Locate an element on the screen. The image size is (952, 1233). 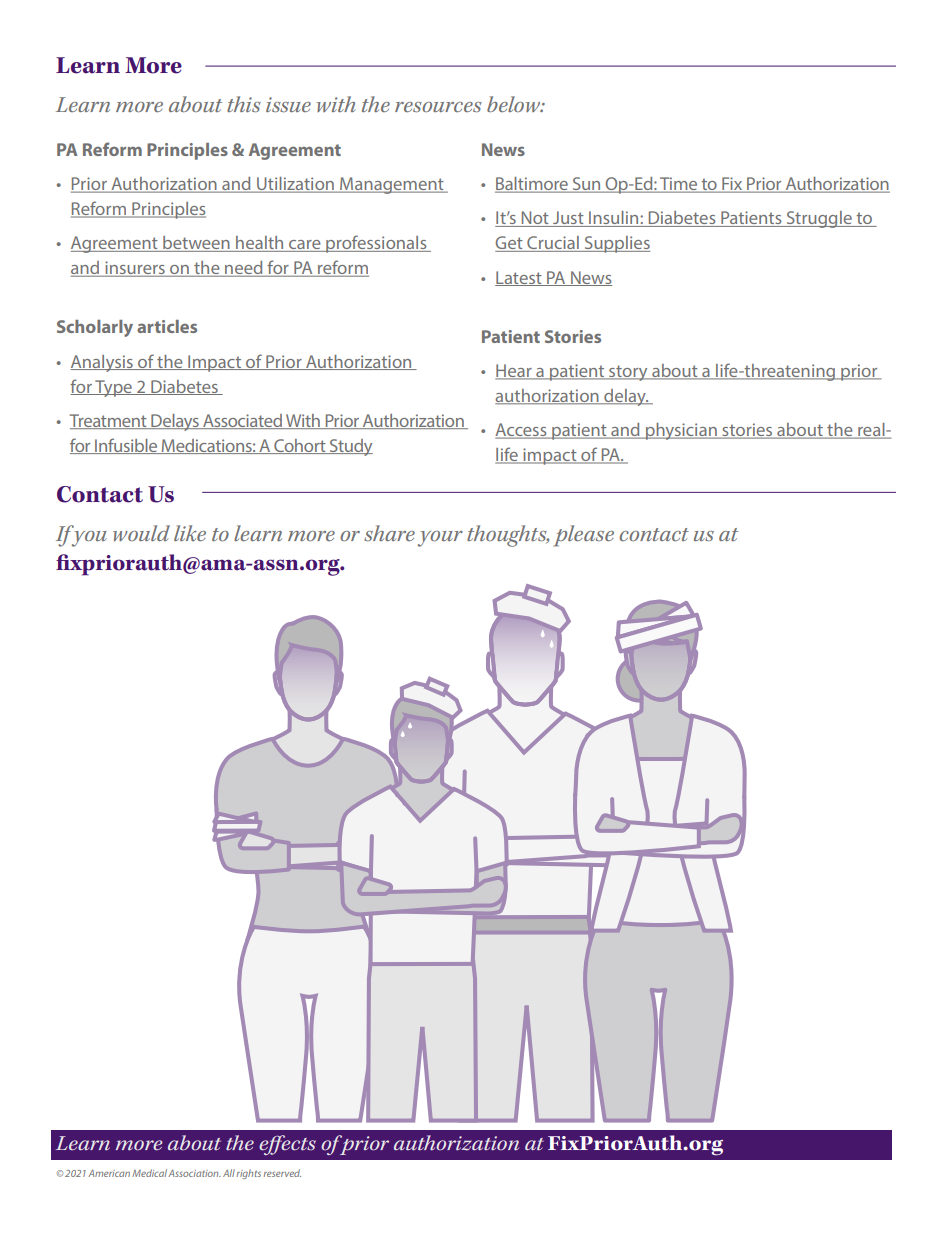
Time is located at coordinates (679, 185).
